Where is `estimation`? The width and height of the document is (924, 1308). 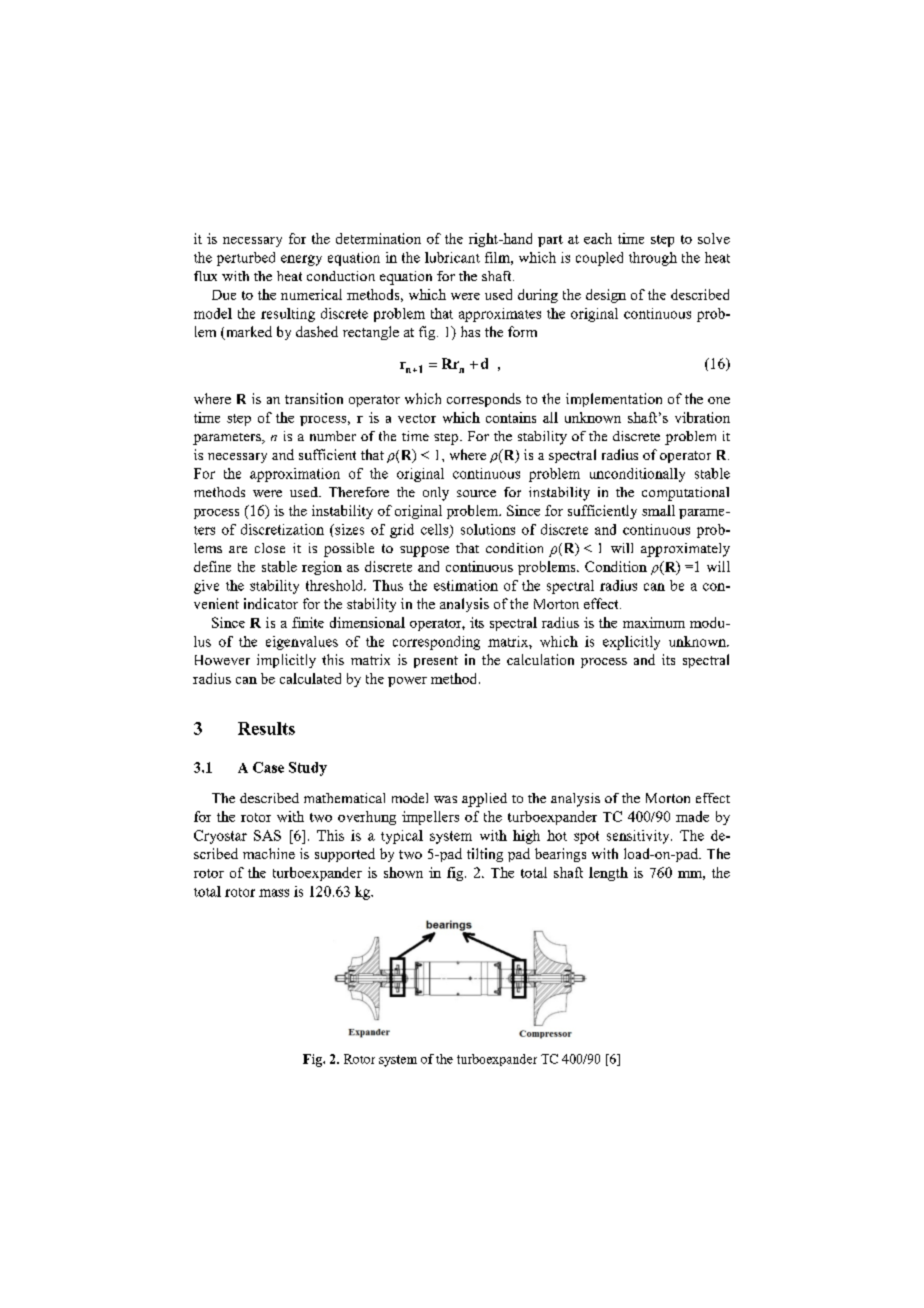
estimation is located at coordinates (466, 585).
